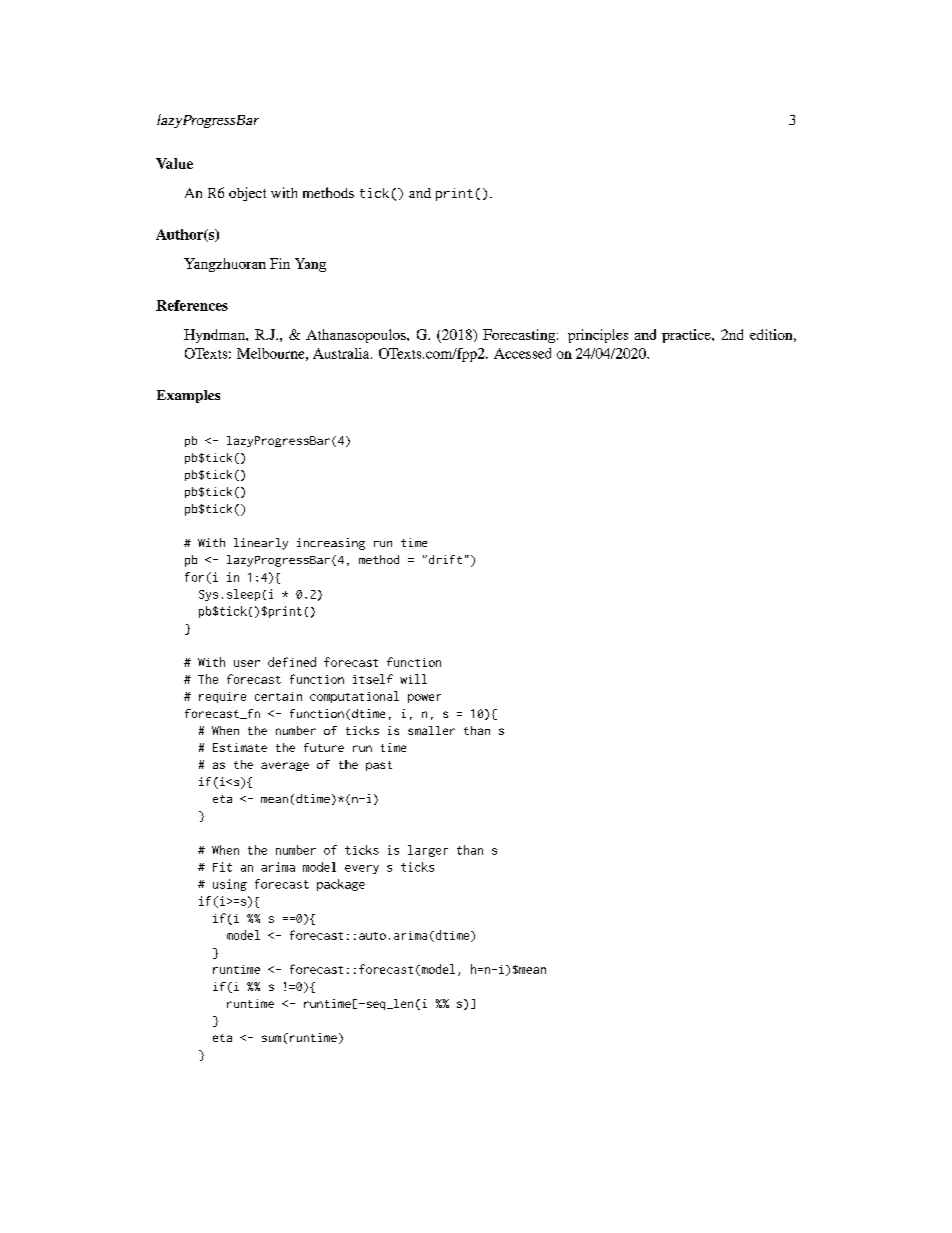 The width and height of the document is (952, 1233). I want to click on drift, so click(444, 559).
